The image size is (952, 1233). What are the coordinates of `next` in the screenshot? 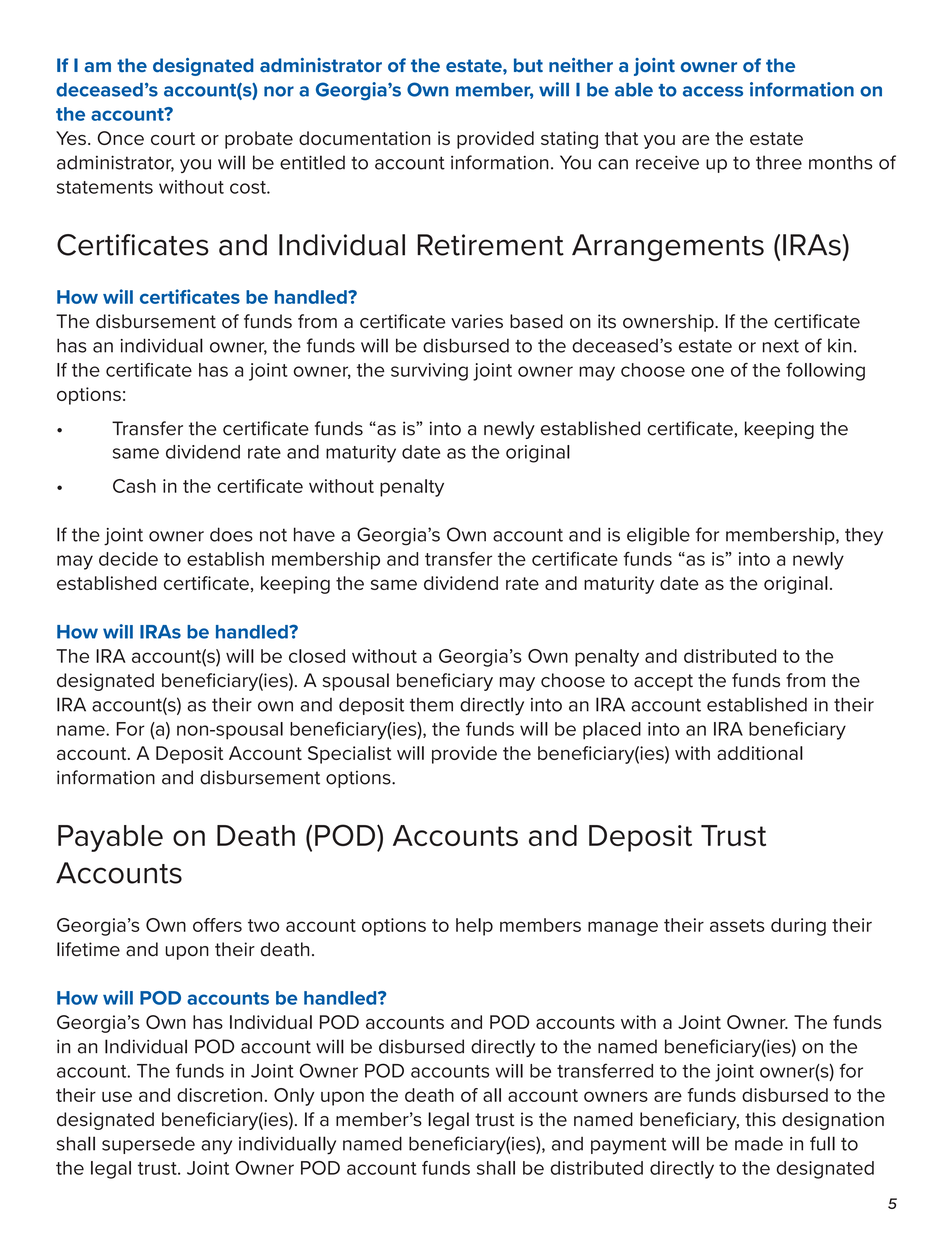 It's located at (781, 346).
